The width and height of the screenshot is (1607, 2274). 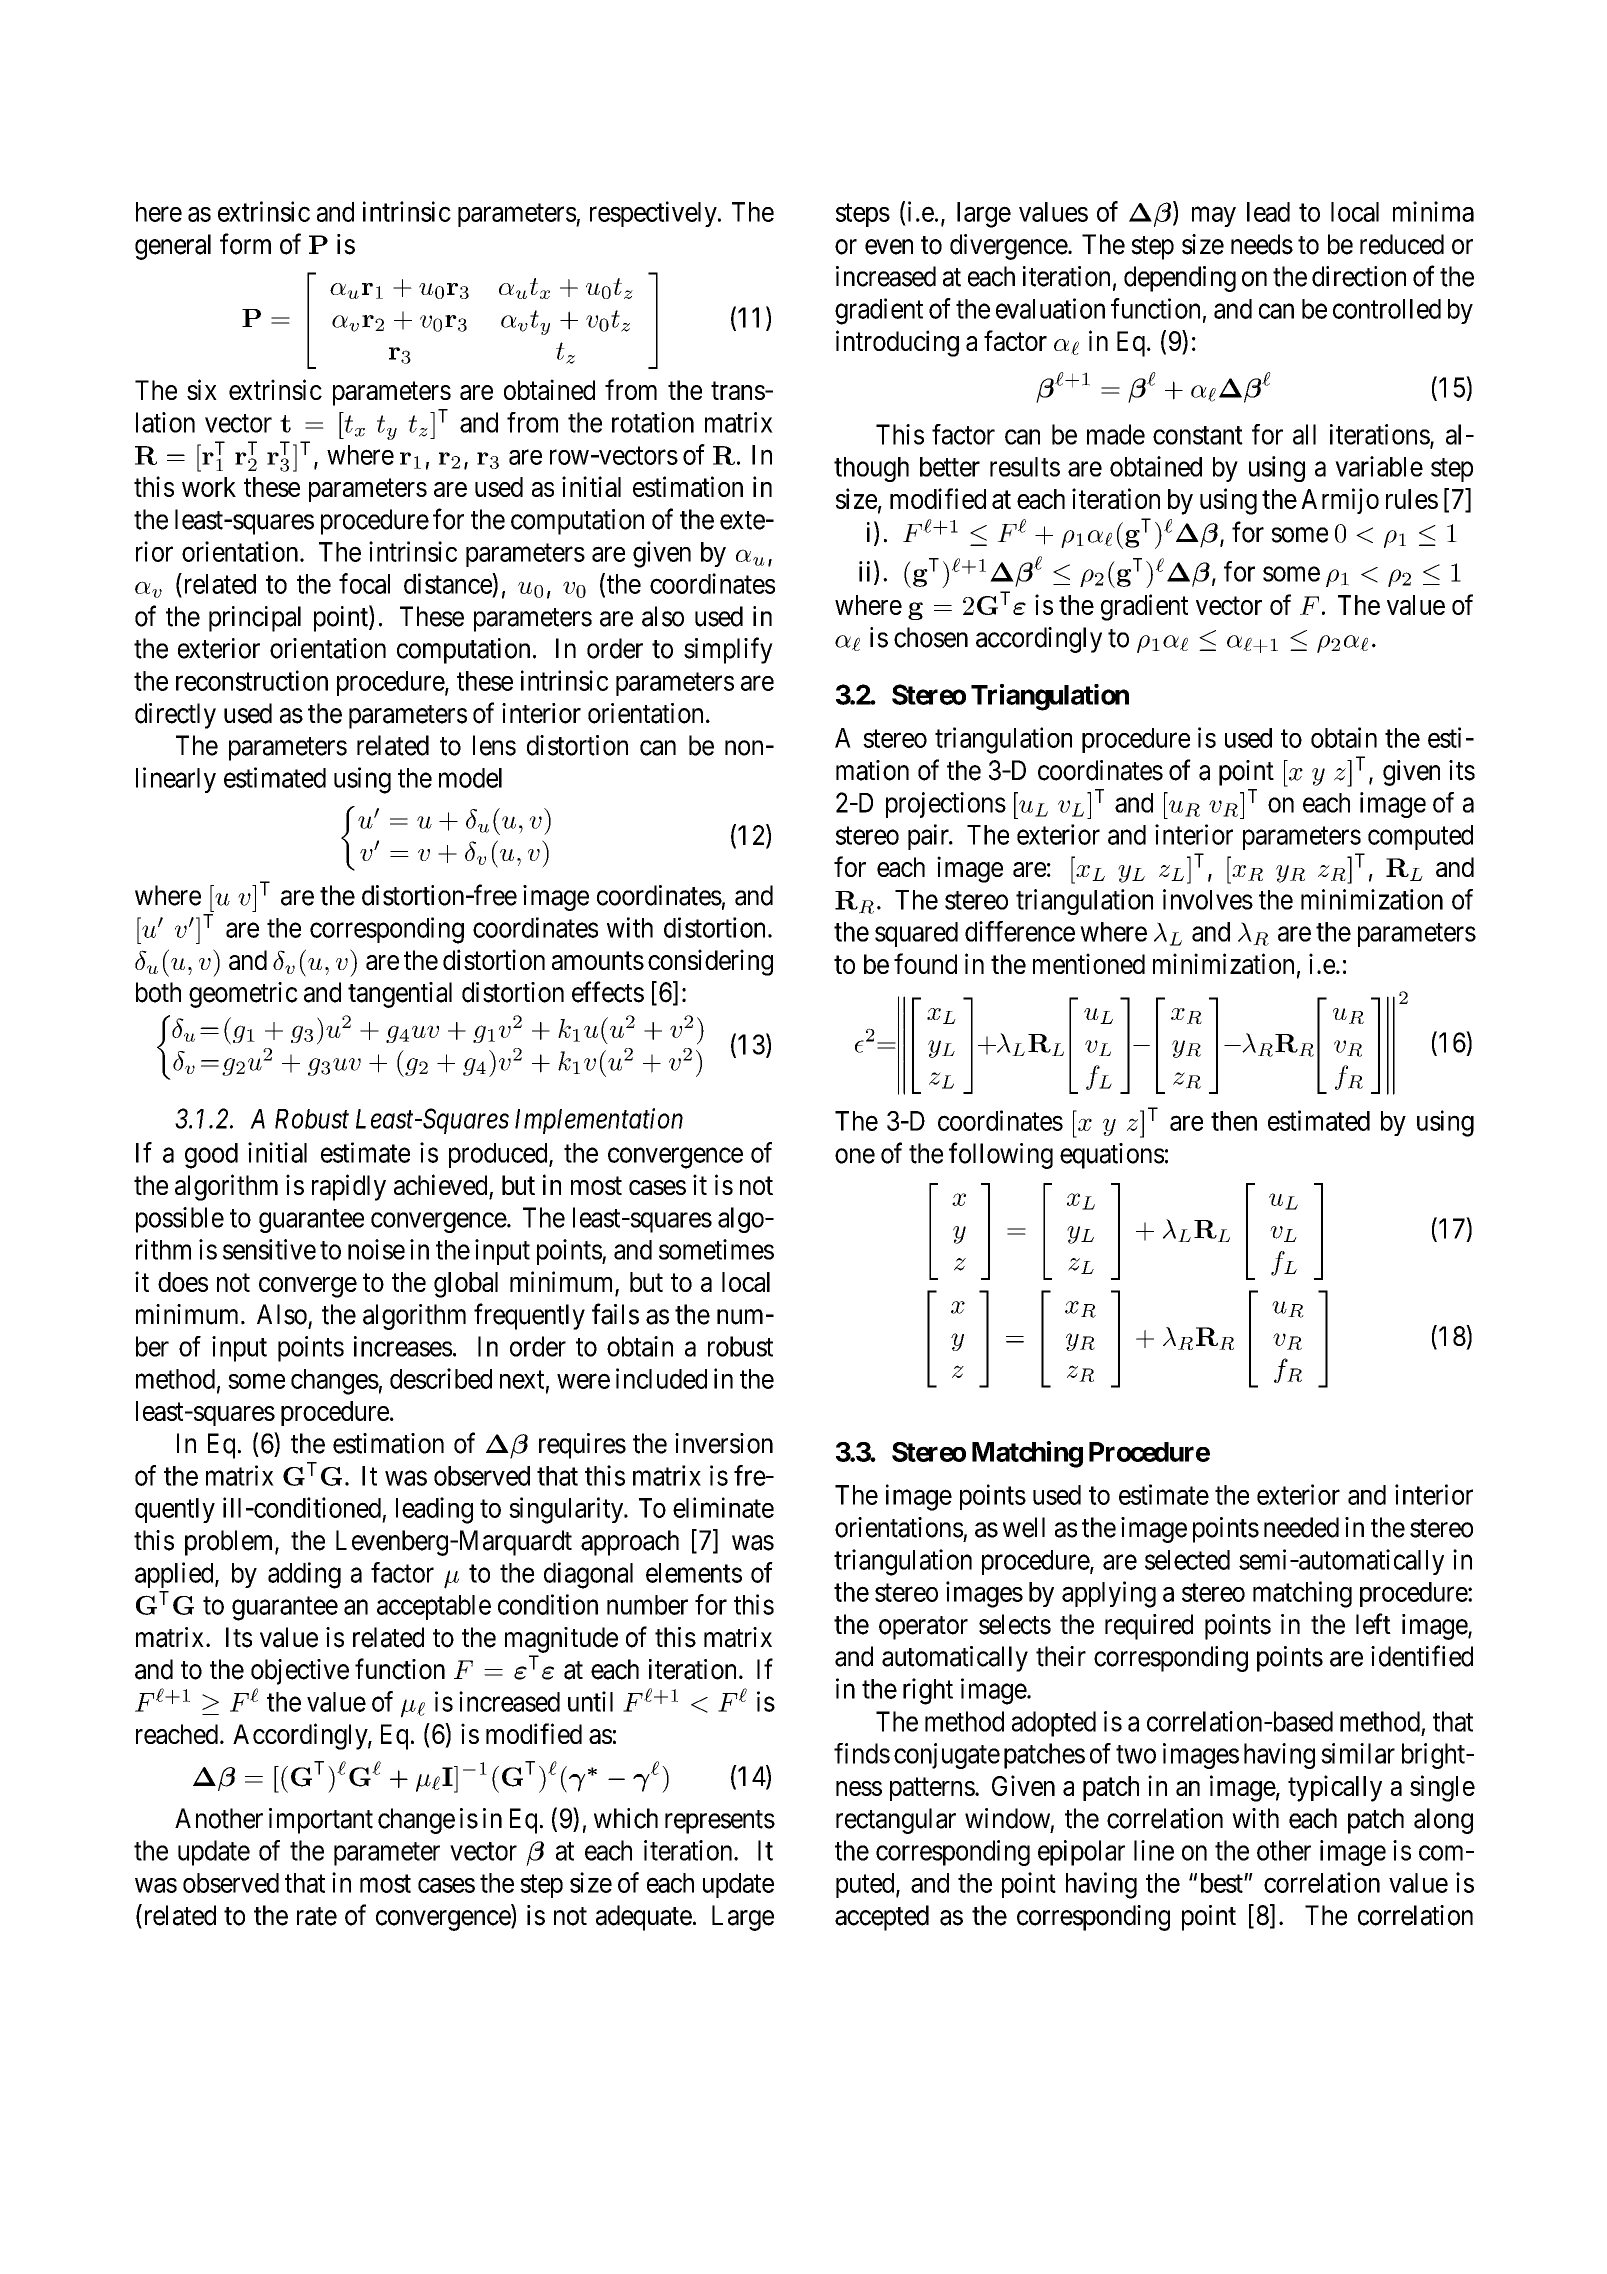 I want to click on geometric, so click(x=243, y=995).
